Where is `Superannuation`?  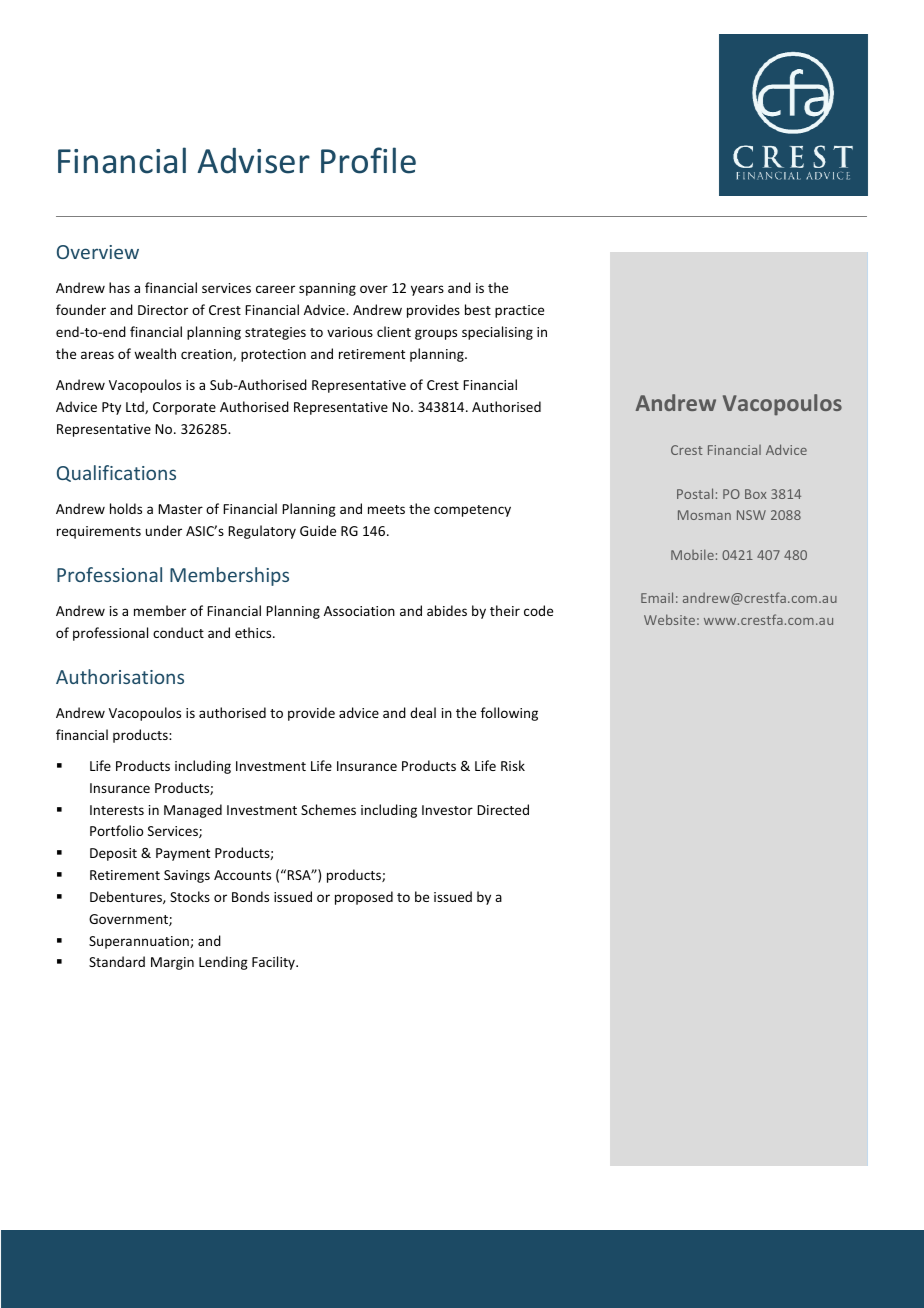 Superannuation is located at coordinates (140, 942).
